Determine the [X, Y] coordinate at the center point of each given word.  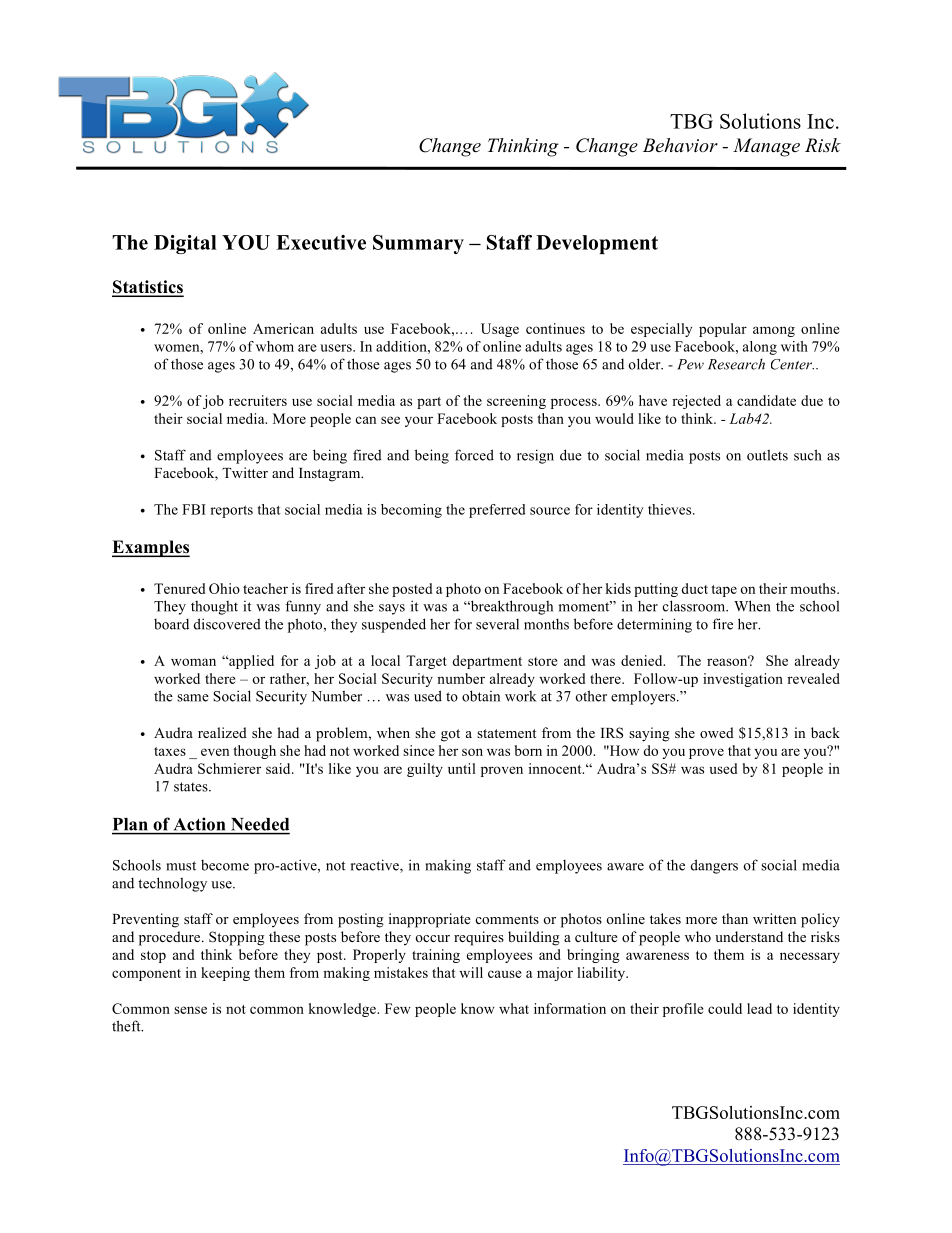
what [514, 1008]
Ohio [224, 588]
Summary [418, 244]
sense [190, 1010]
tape [724, 591]
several [497, 624]
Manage [766, 147]
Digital [185, 244]
